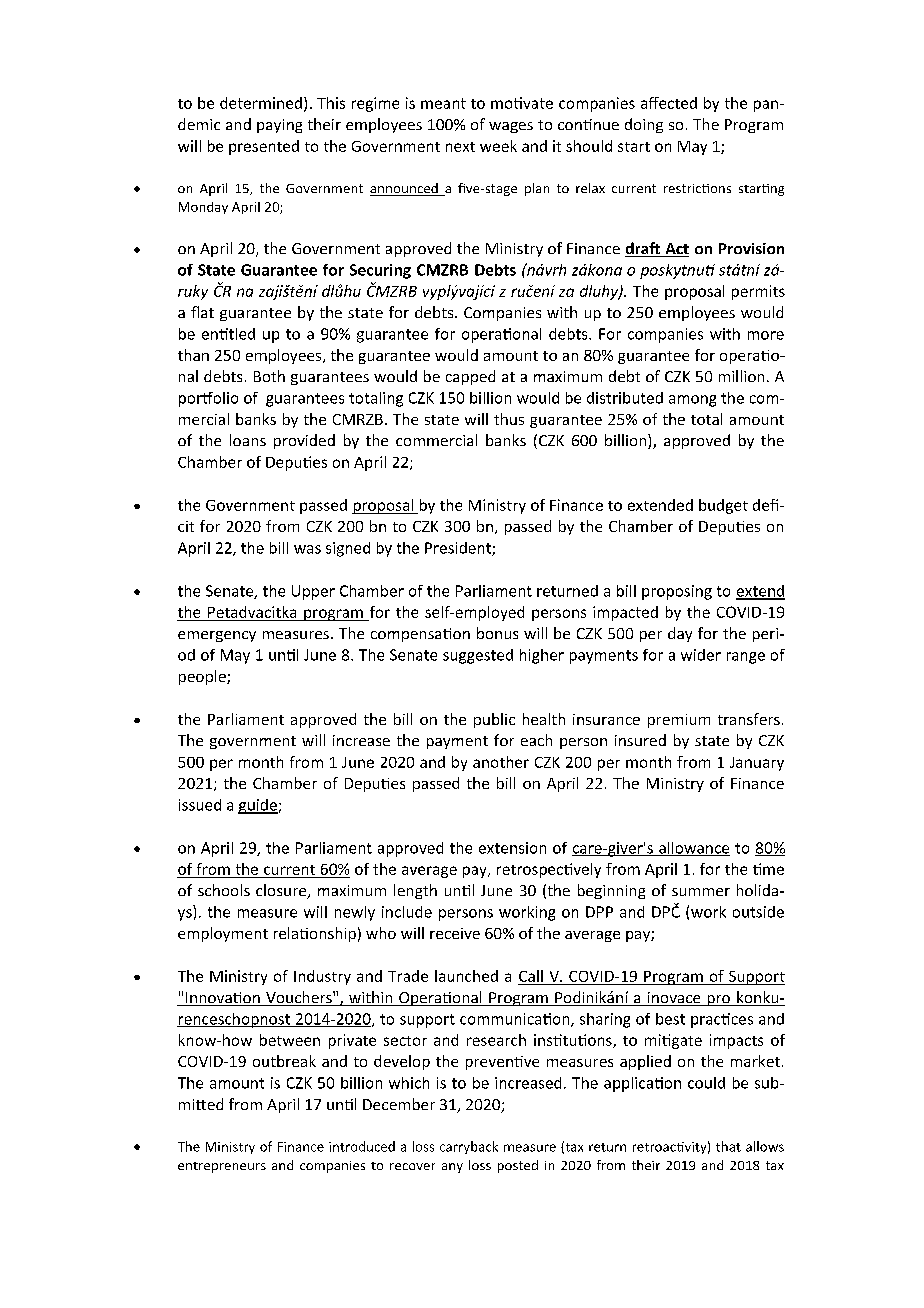  Describe the element at coordinates (264, 147) in the screenshot. I see `presented` at that location.
